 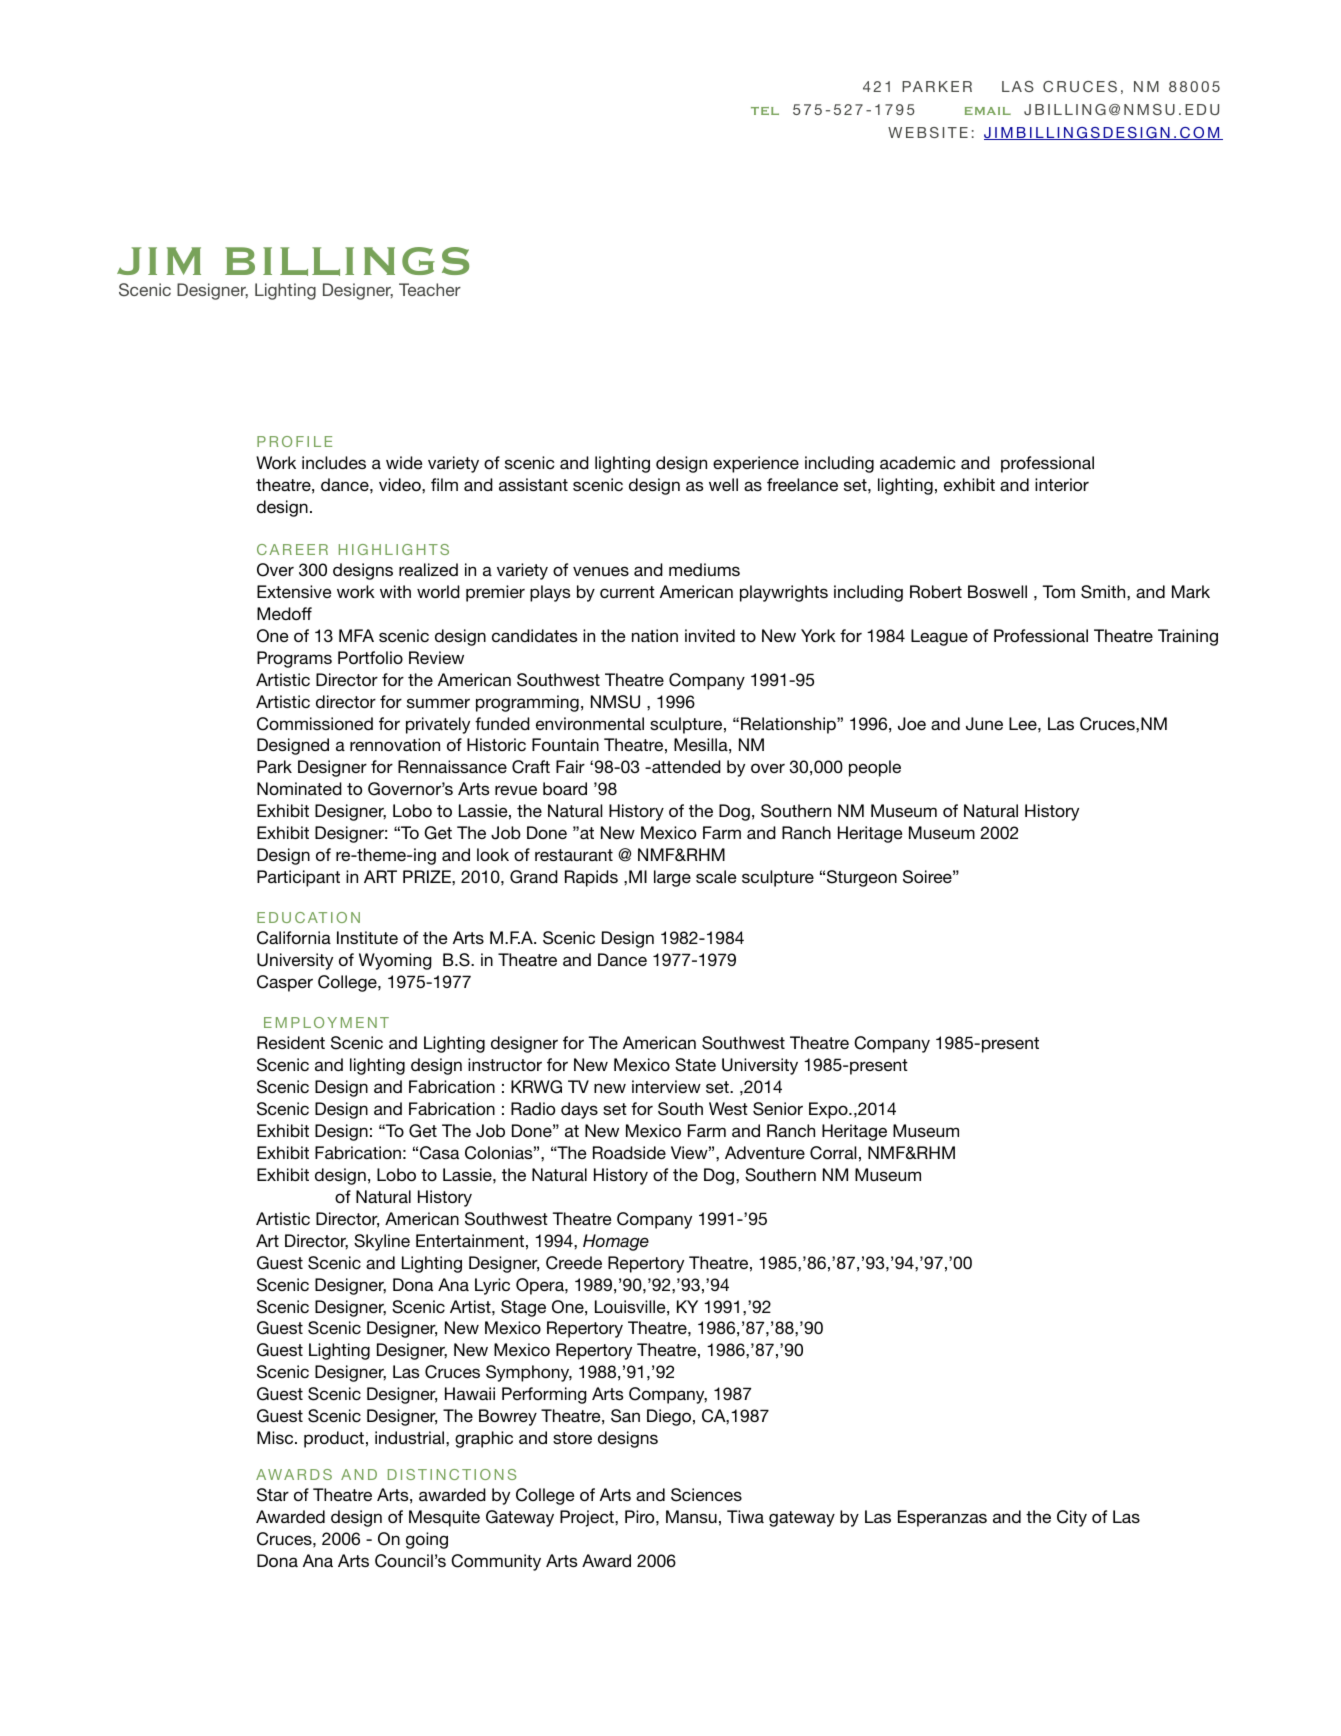 What do you see at coordinates (1058, 591) in the image?
I see `Tom` at bounding box center [1058, 591].
